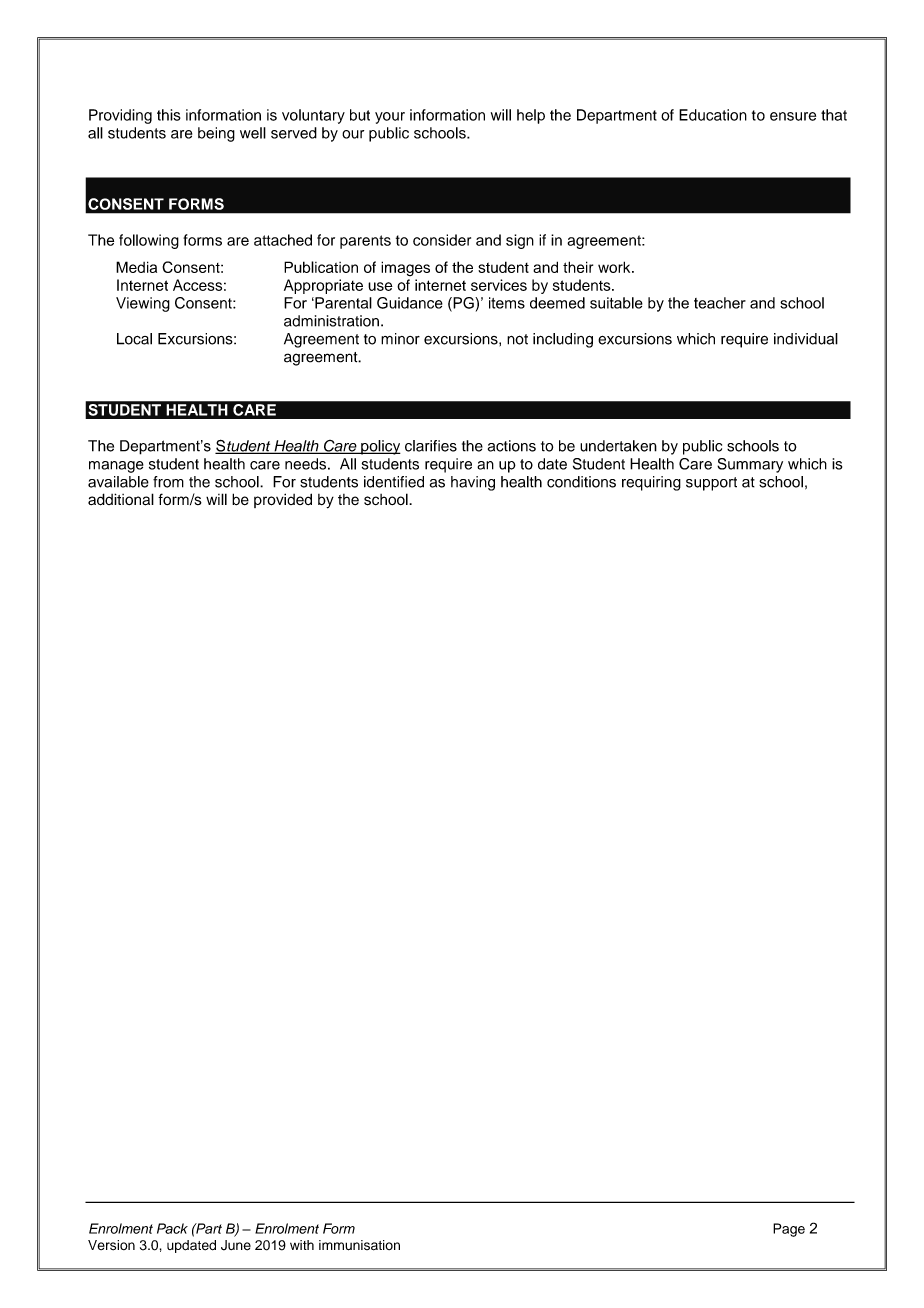  What do you see at coordinates (789, 1230) in the image?
I see `Page` at bounding box center [789, 1230].
